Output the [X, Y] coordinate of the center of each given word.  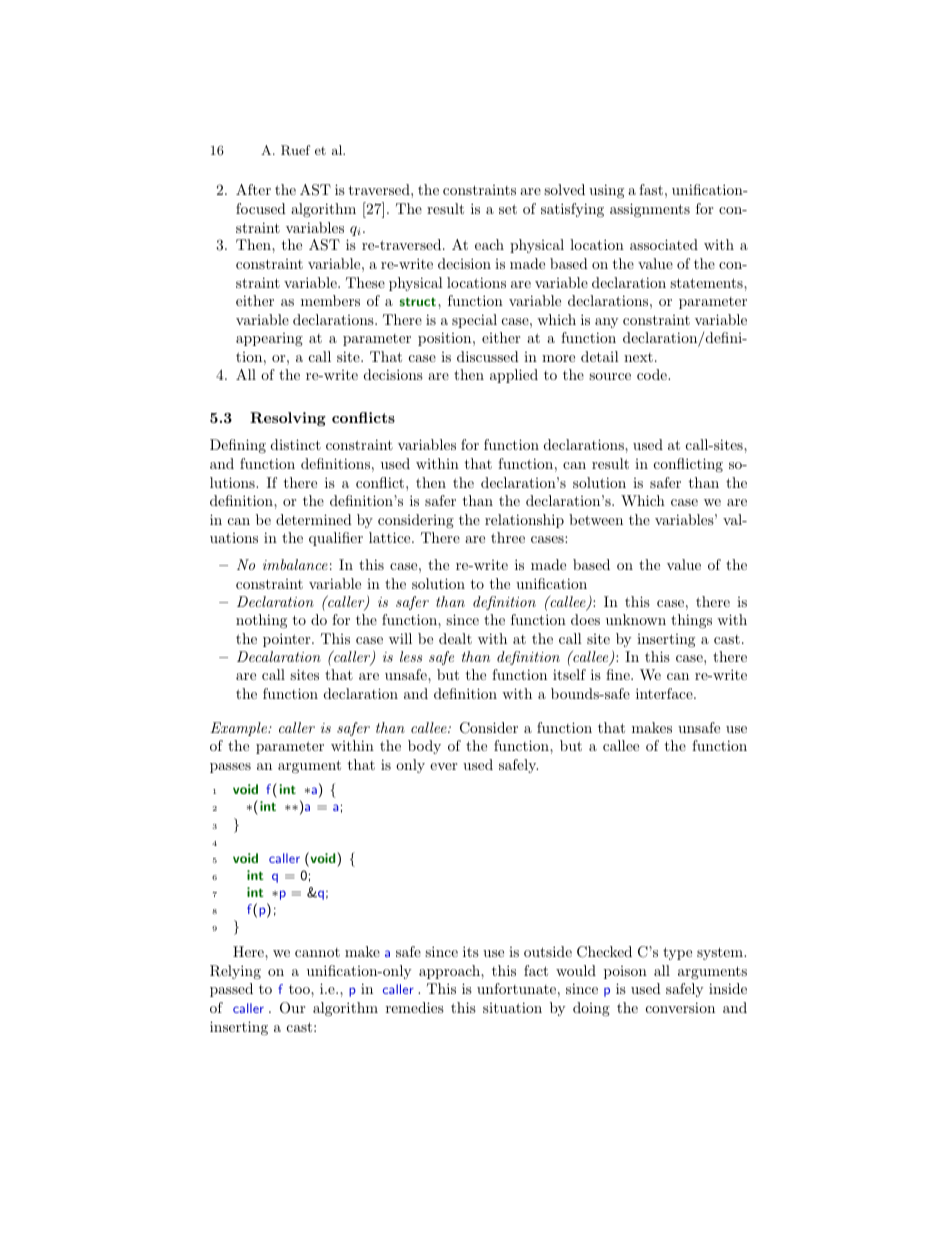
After [253, 189]
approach [450, 972]
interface [665, 693]
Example [239, 729]
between [596, 519]
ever [443, 766]
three [508, 537]
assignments [650, 210]
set [508, 209]
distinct [296, 444]
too [300, 989]
